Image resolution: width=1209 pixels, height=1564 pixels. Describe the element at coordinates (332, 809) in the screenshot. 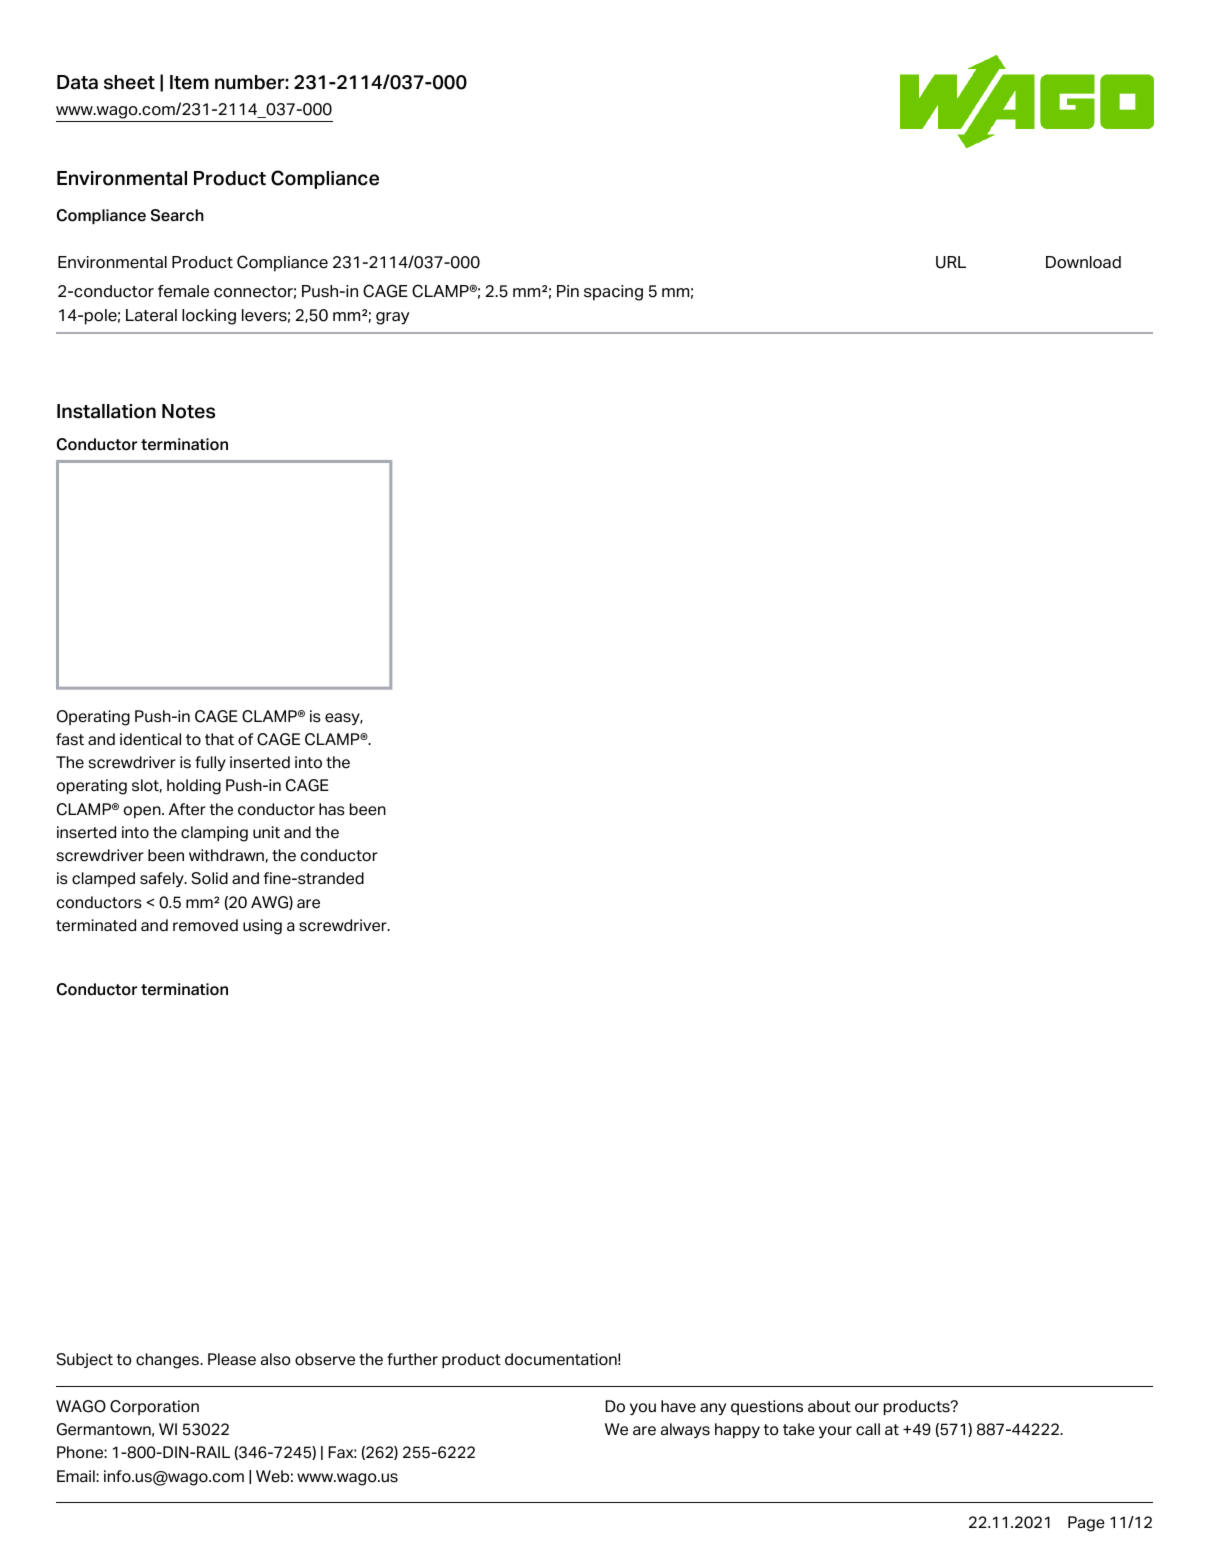

I see `has` at that location.
